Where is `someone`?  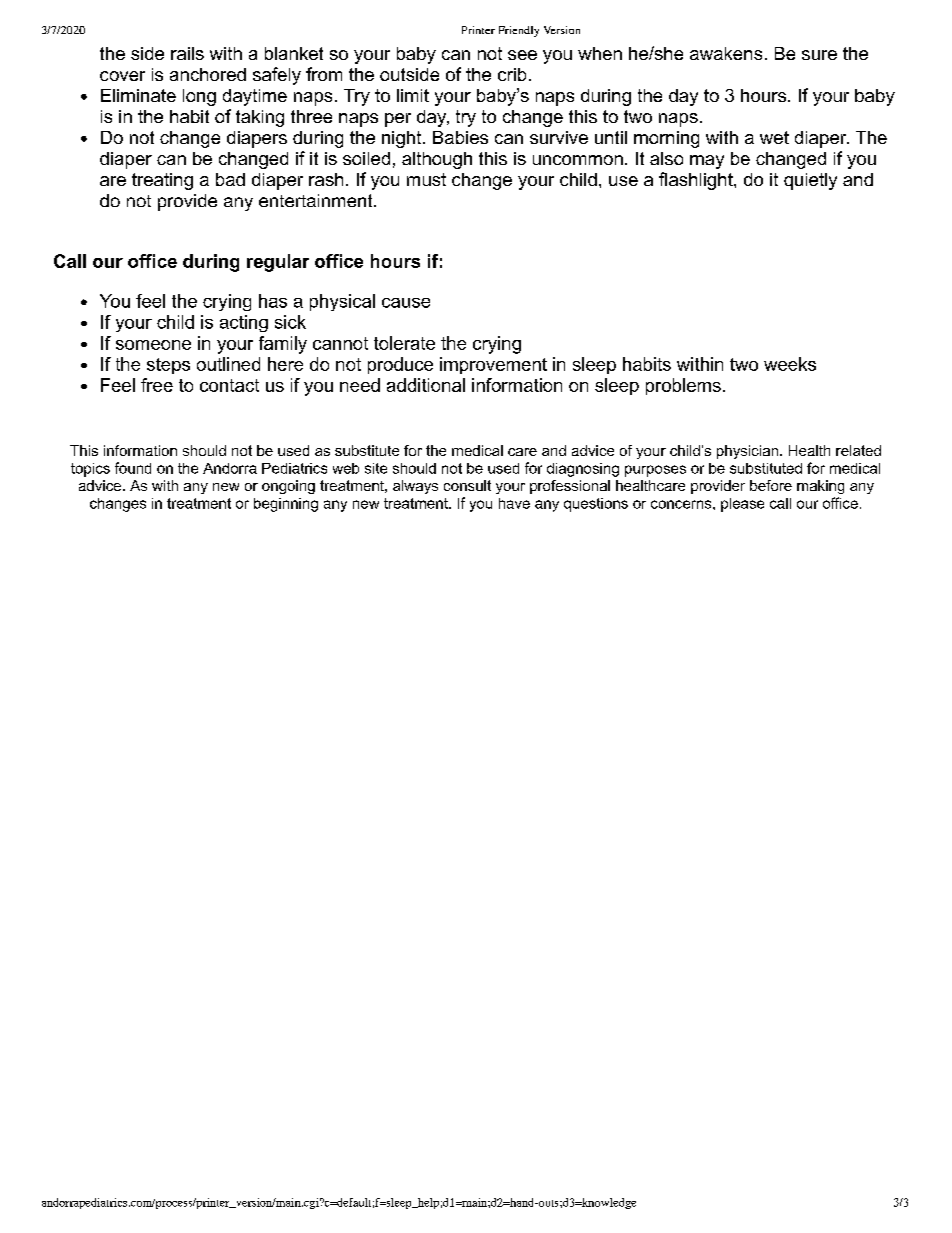 someone is located at coordinates (153, 345).
